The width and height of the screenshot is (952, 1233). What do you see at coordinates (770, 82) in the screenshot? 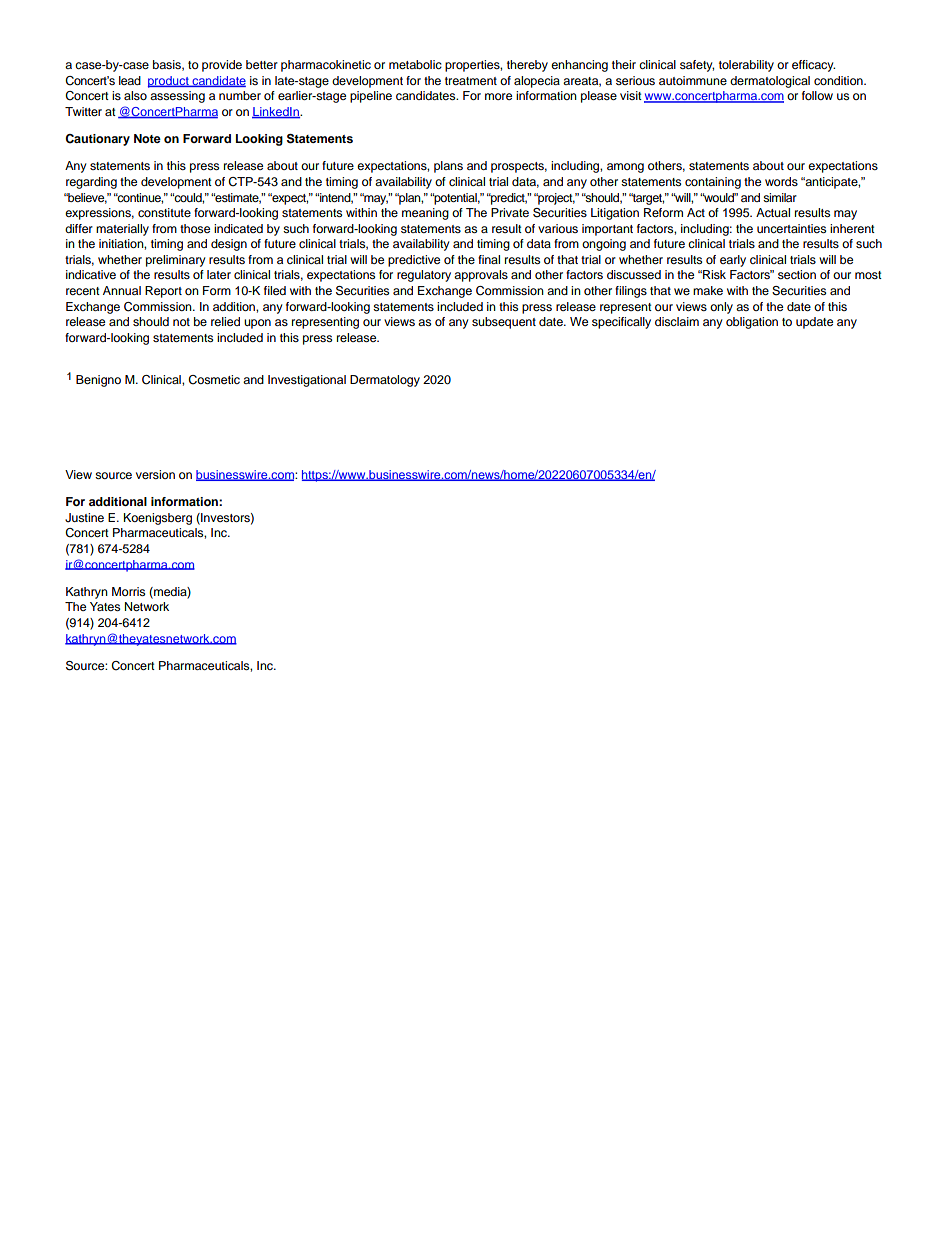
I see `dermatological` at bounding box center [770, 82].
